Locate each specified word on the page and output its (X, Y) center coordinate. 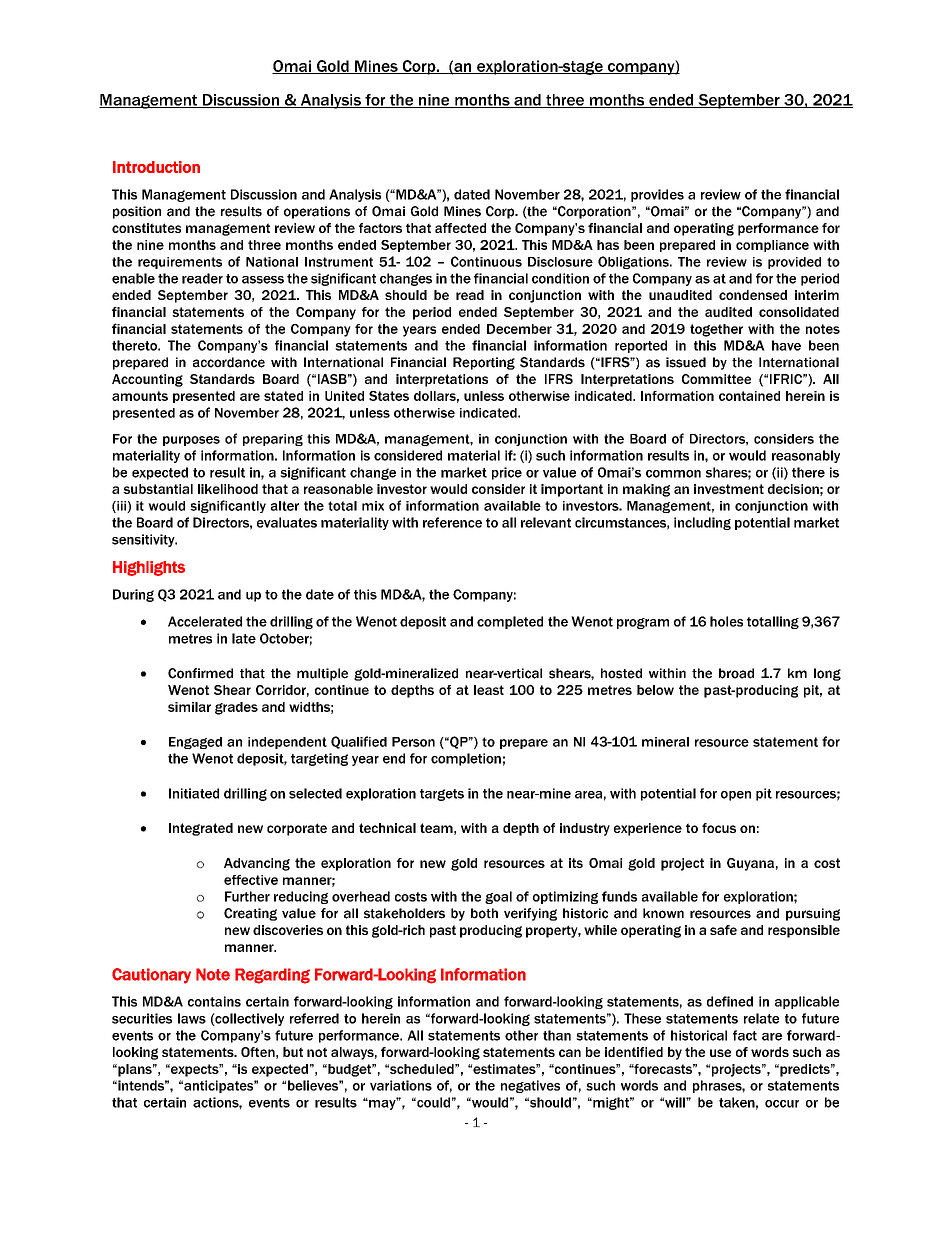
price (507, 473)
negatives (530, 1086)
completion (466, 759)
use (720, 1053)
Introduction (156, 167)
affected (460, 228)
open (736, 796)
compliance (772, 246)
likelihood (228, 489)
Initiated (194, 793)
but (293, 1052)
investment (729, 489)
